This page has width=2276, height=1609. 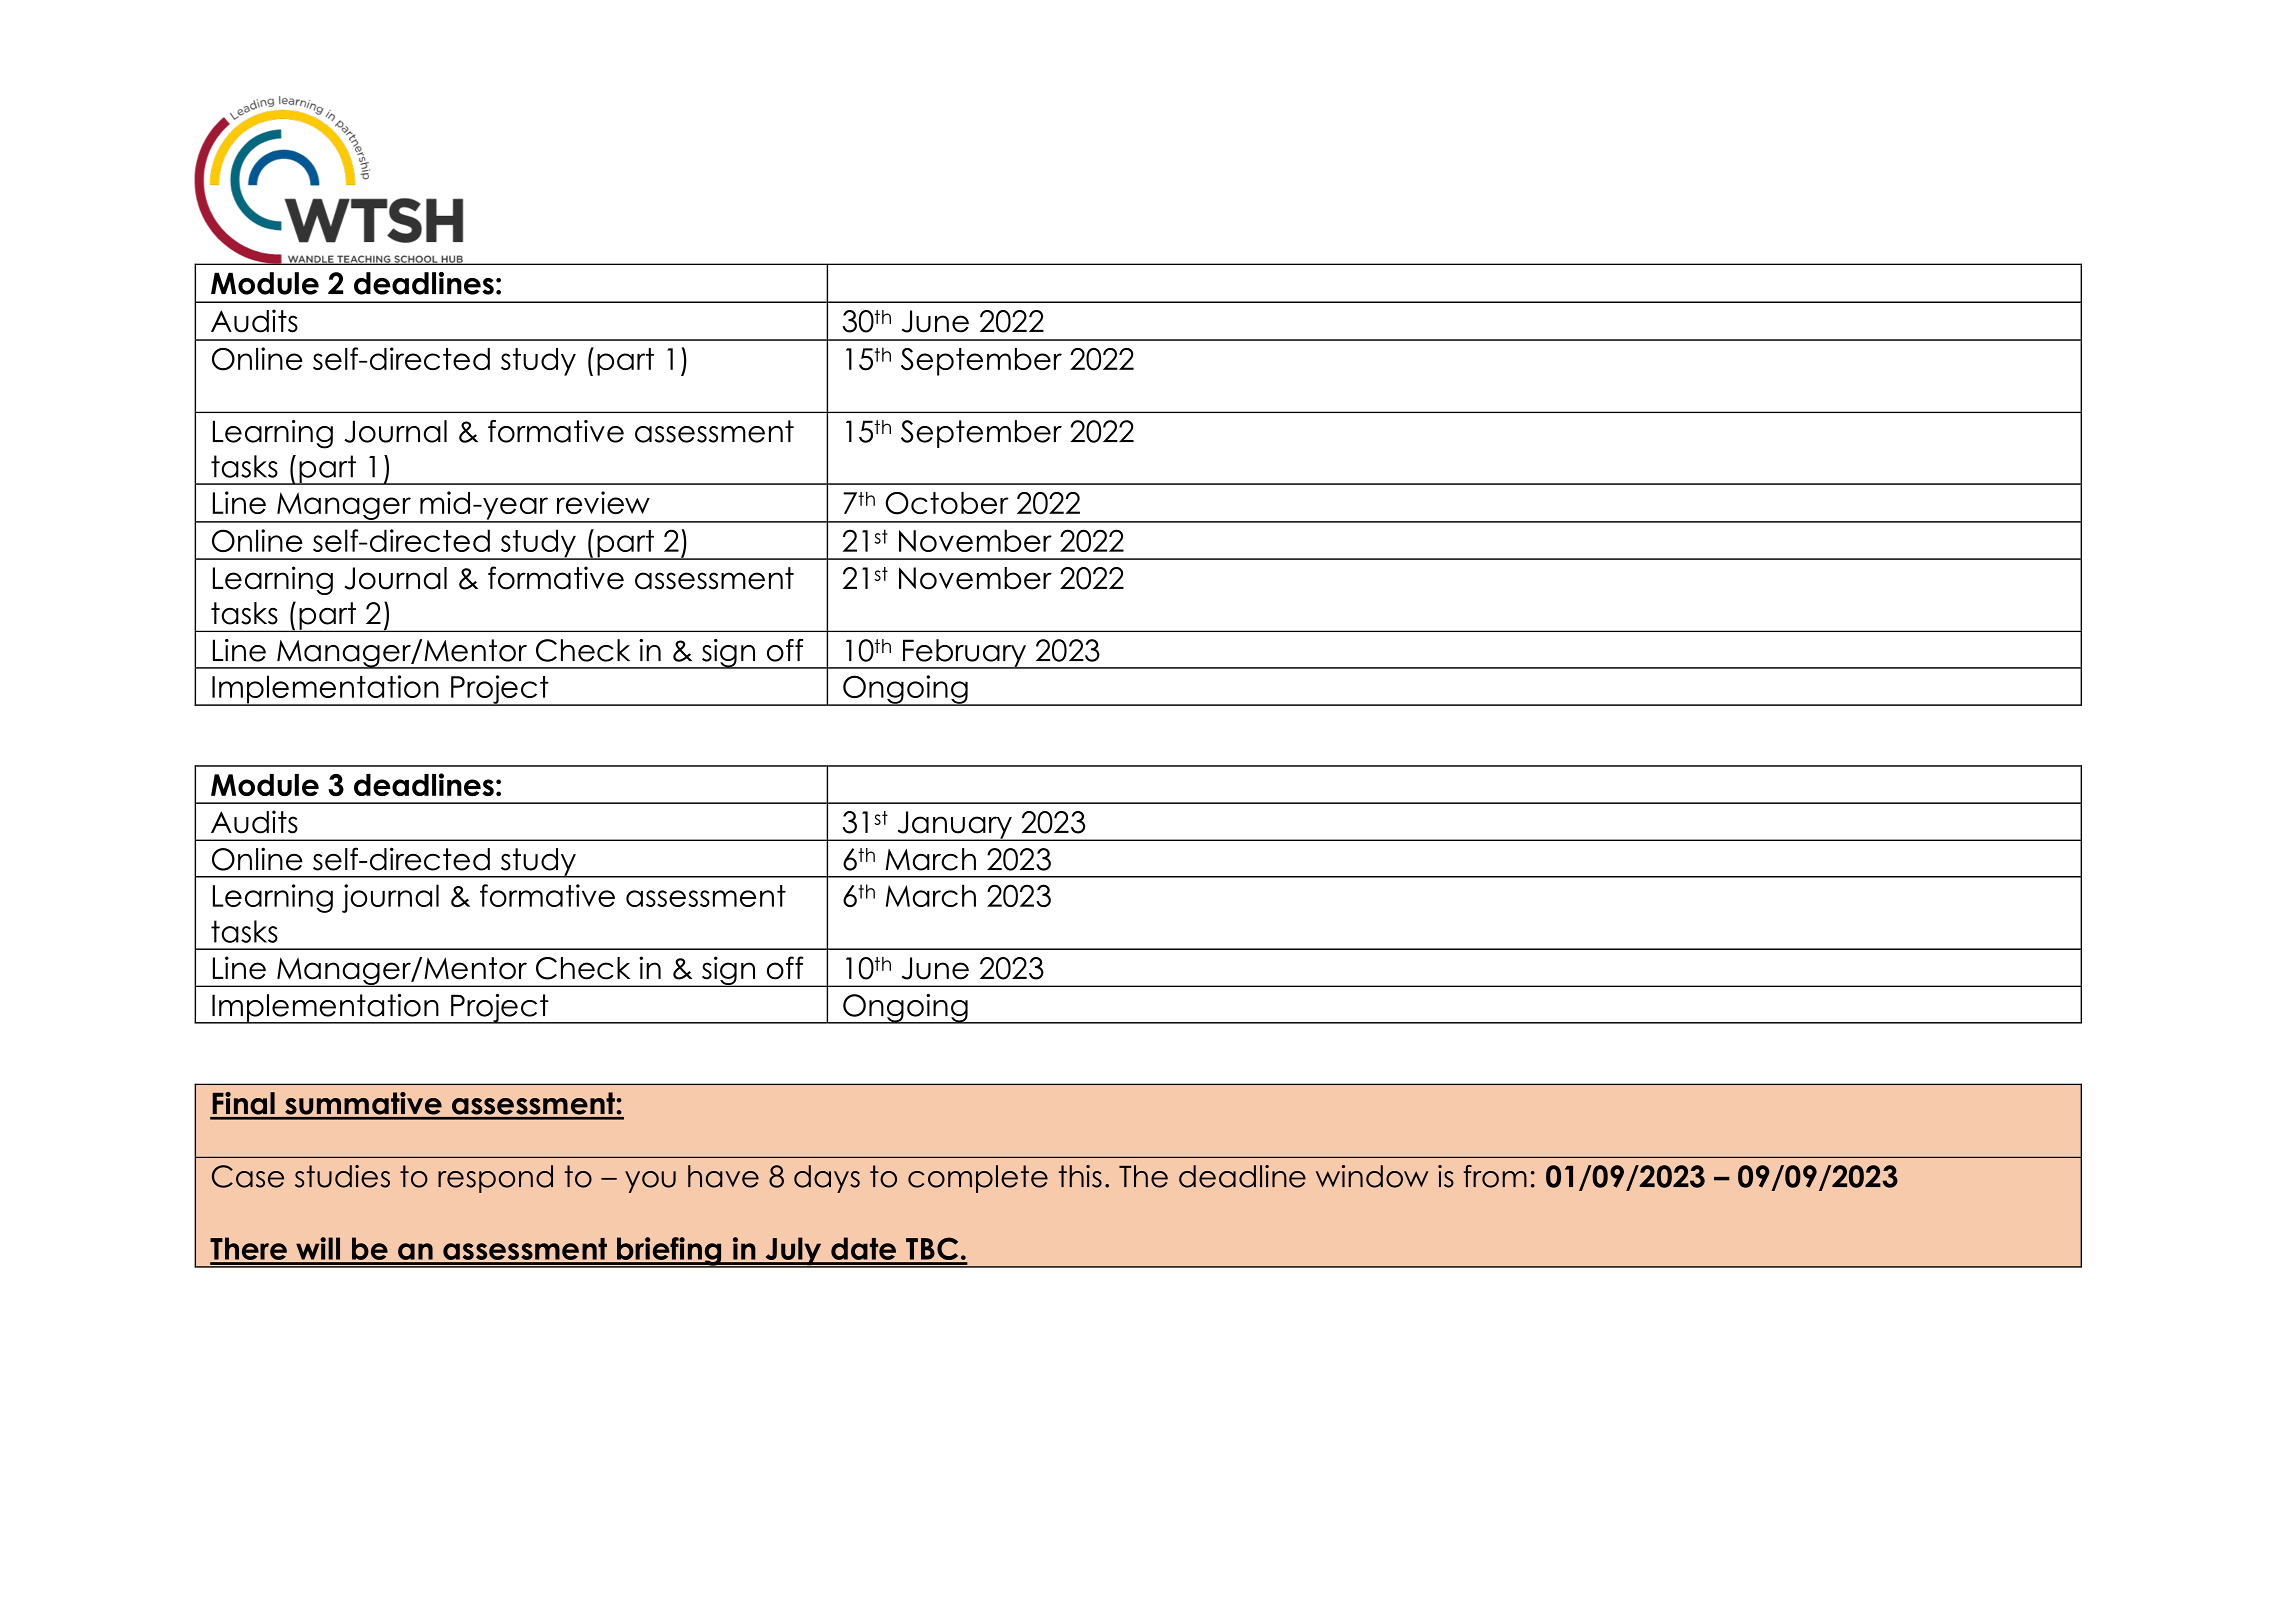 What do you see at coordinates (650, 1182) in the page?
I see `you` at bounding box center [650, 1182].
